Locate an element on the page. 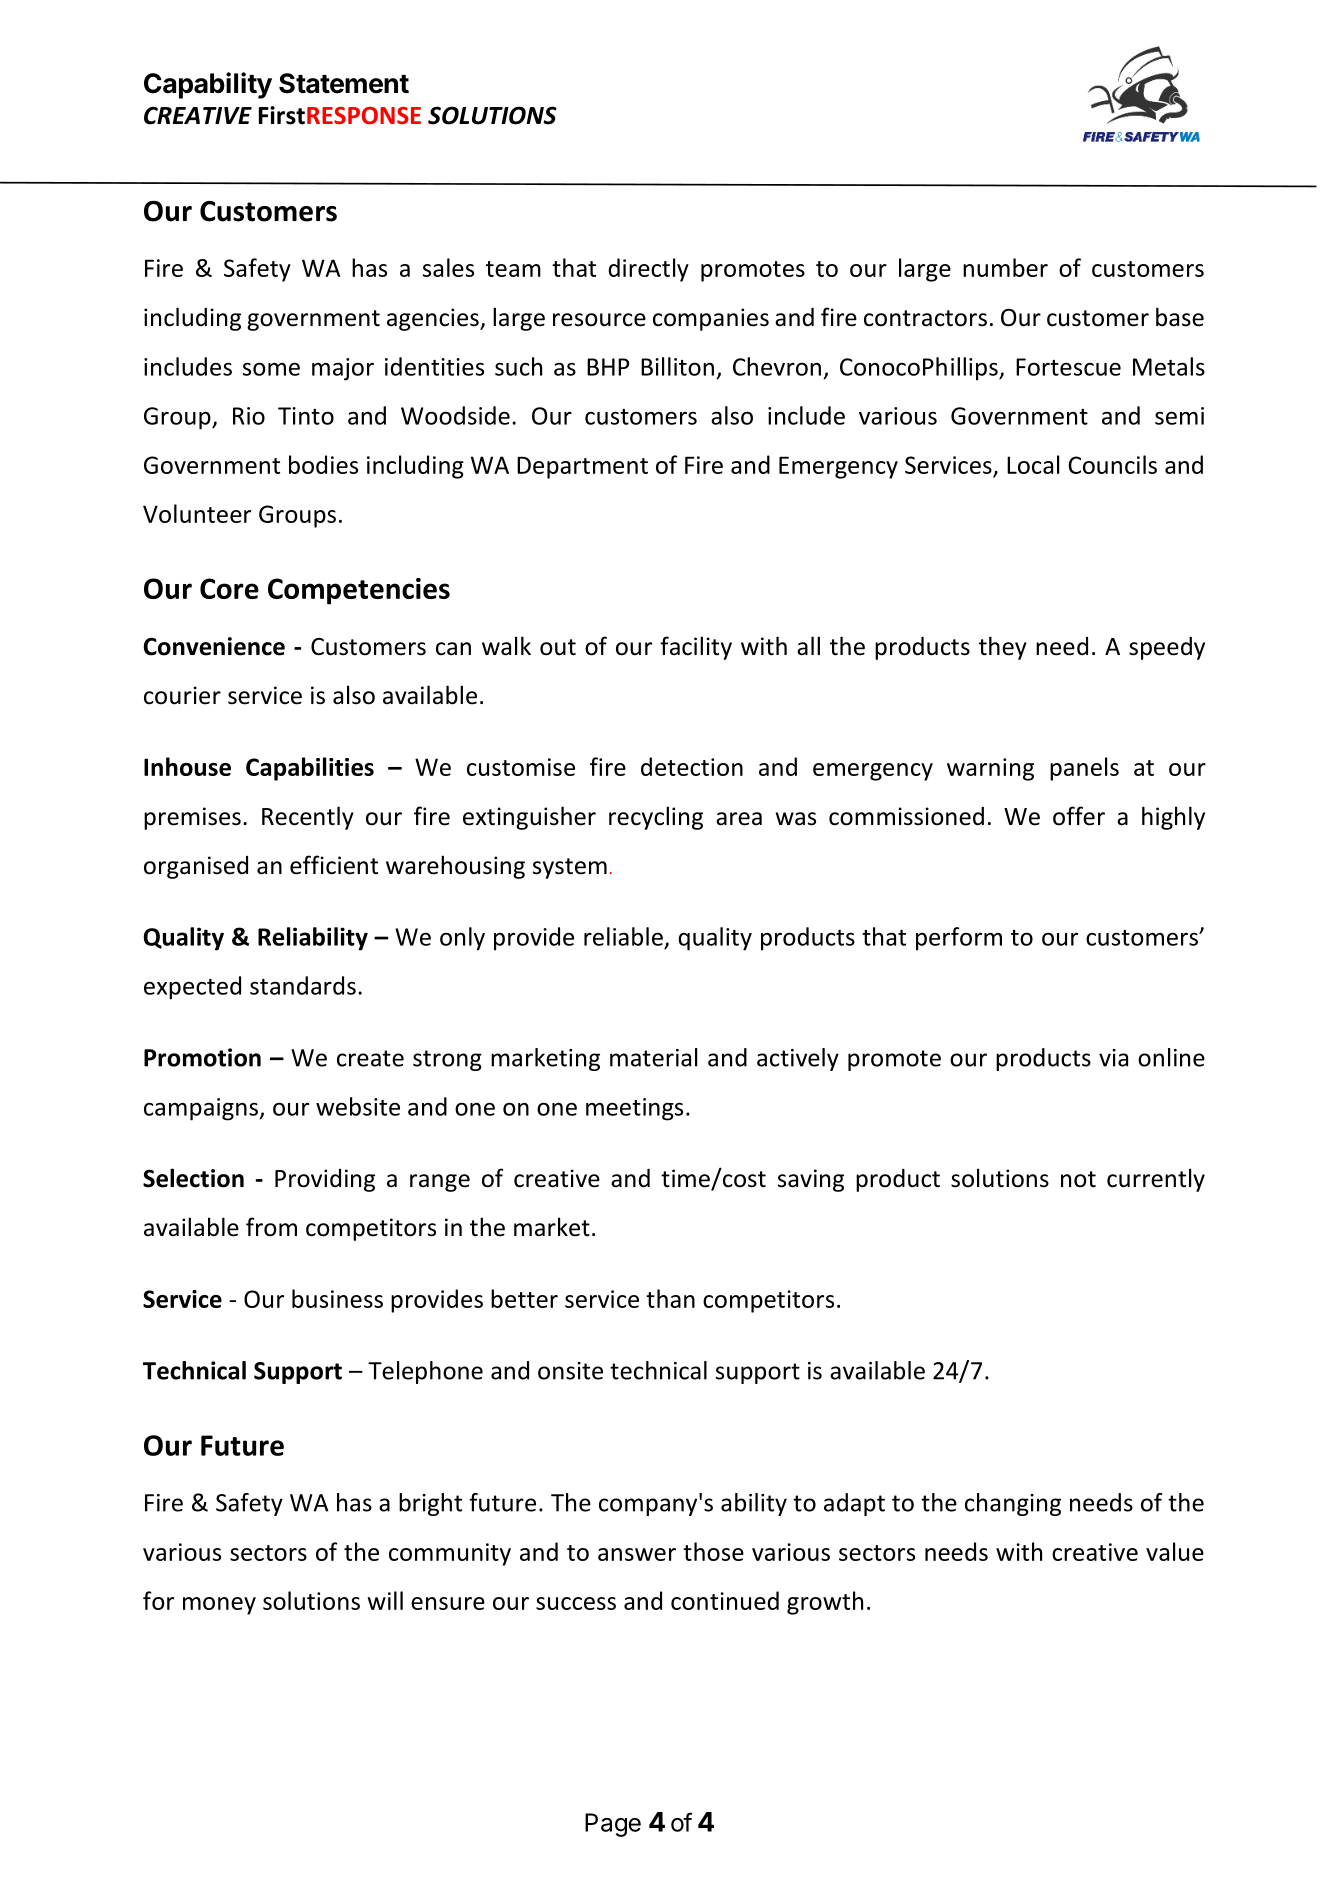  reliable is located at coordinates (623, 936).
